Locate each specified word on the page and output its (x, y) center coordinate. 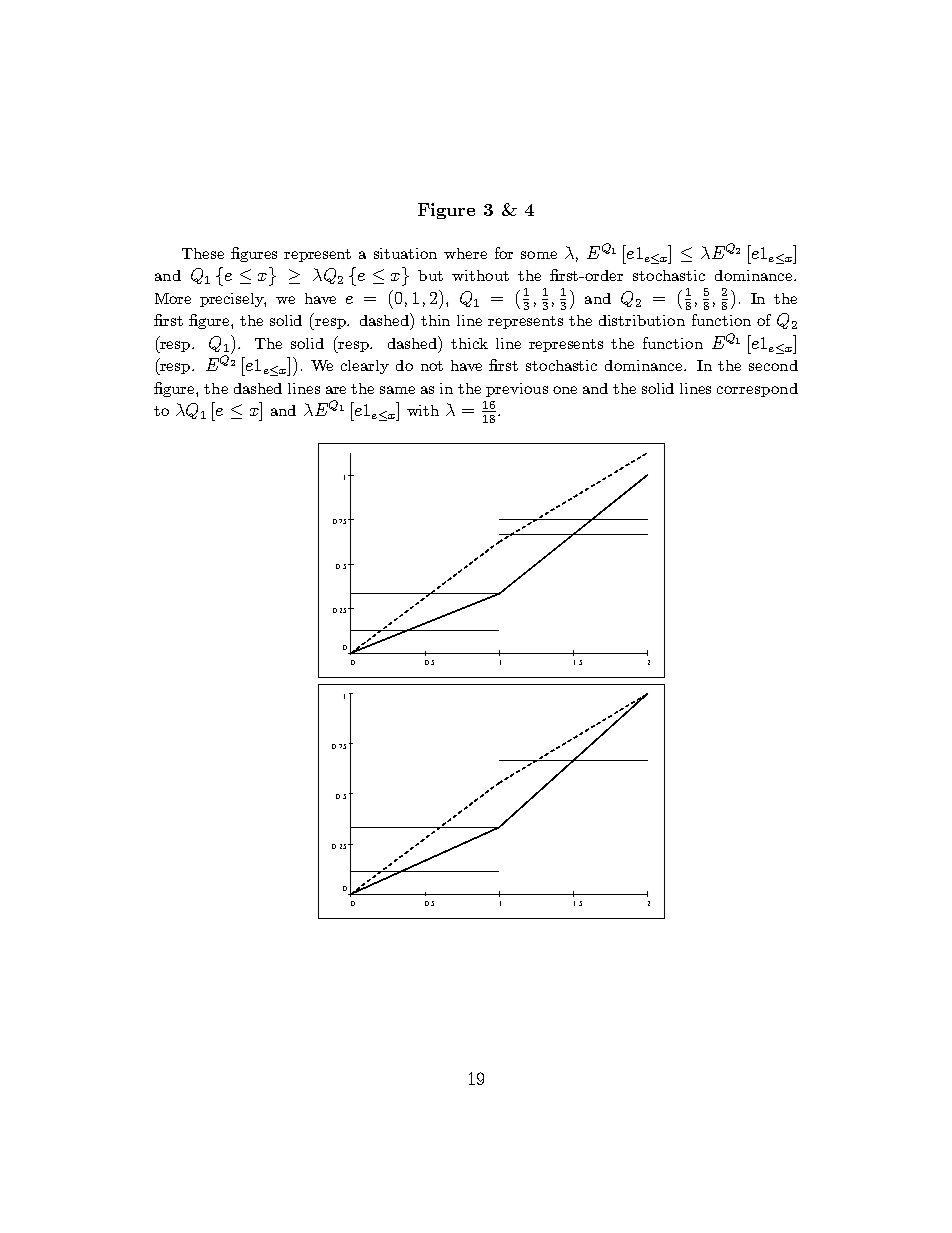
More (173, 298)
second (773, 365)
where (465, 253)
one (565, 390)
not (432, 366)
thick (469, 343)
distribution (642, 320)
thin (435, 320)
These (203, 253)
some (539, 255)
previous (517, 390)
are (336, 390)
